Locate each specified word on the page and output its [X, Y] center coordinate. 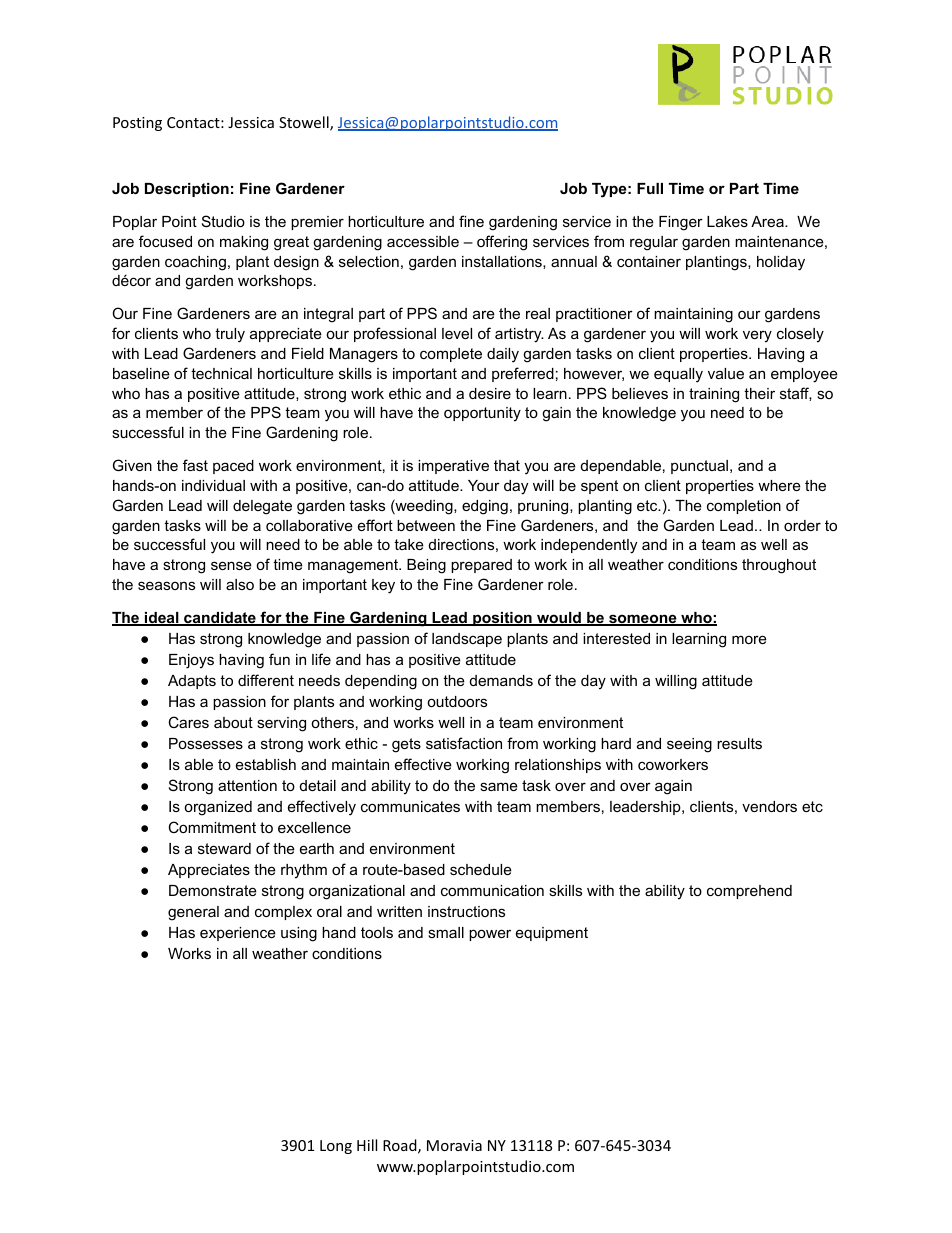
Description [187, 190]
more [749, 639]
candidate [220, 619]
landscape [467, 640]
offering [502, 243]
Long [336, 1147]
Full [650, 188]
